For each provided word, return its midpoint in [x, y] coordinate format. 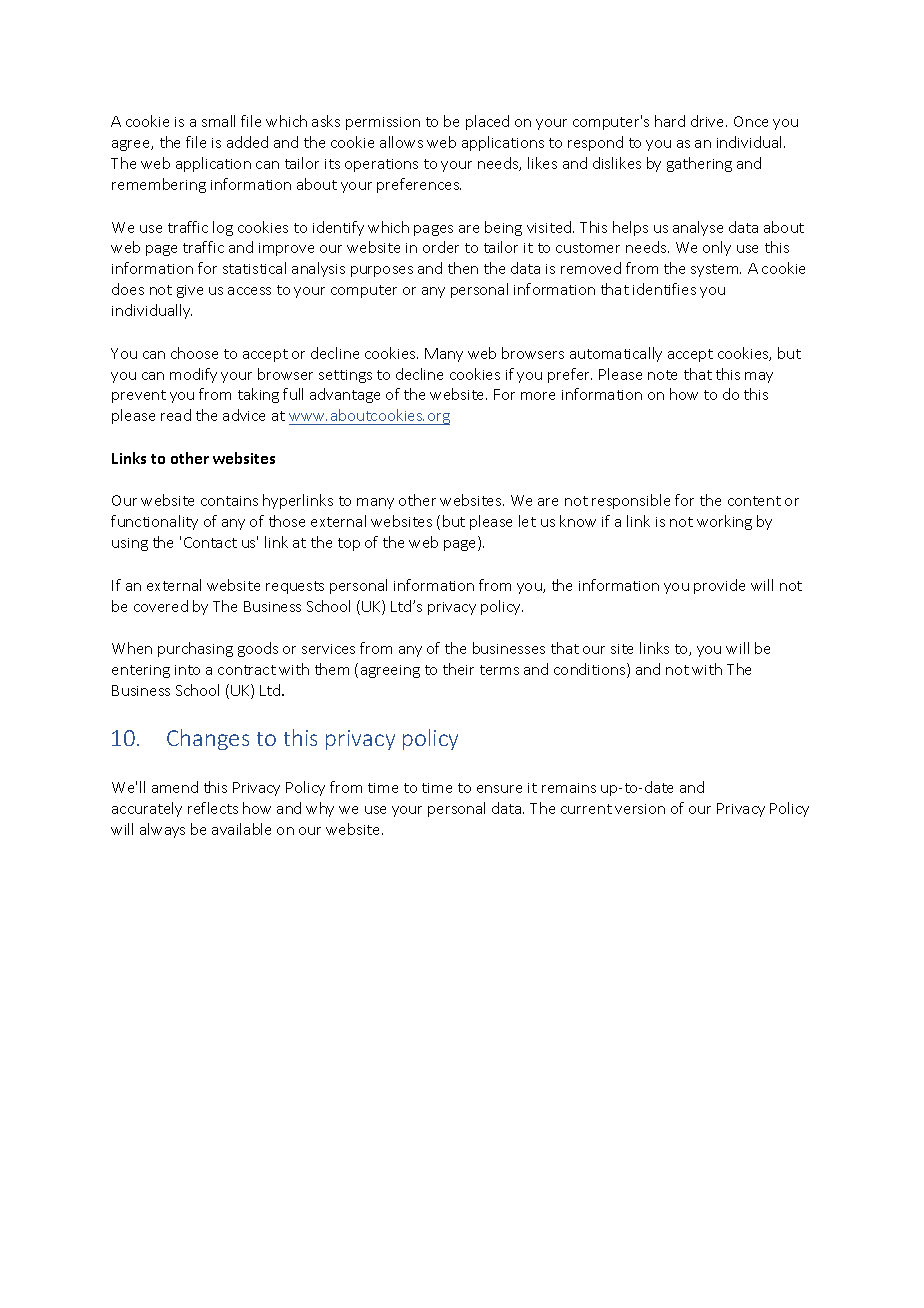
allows [401, 142]
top [349, 544]
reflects [213, 808]
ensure [499, 789]
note [662, 375]
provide [719, 586]
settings [345, 376]
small [218, 121]
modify [193, 375]
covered [161, 606]
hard [670, 121]
